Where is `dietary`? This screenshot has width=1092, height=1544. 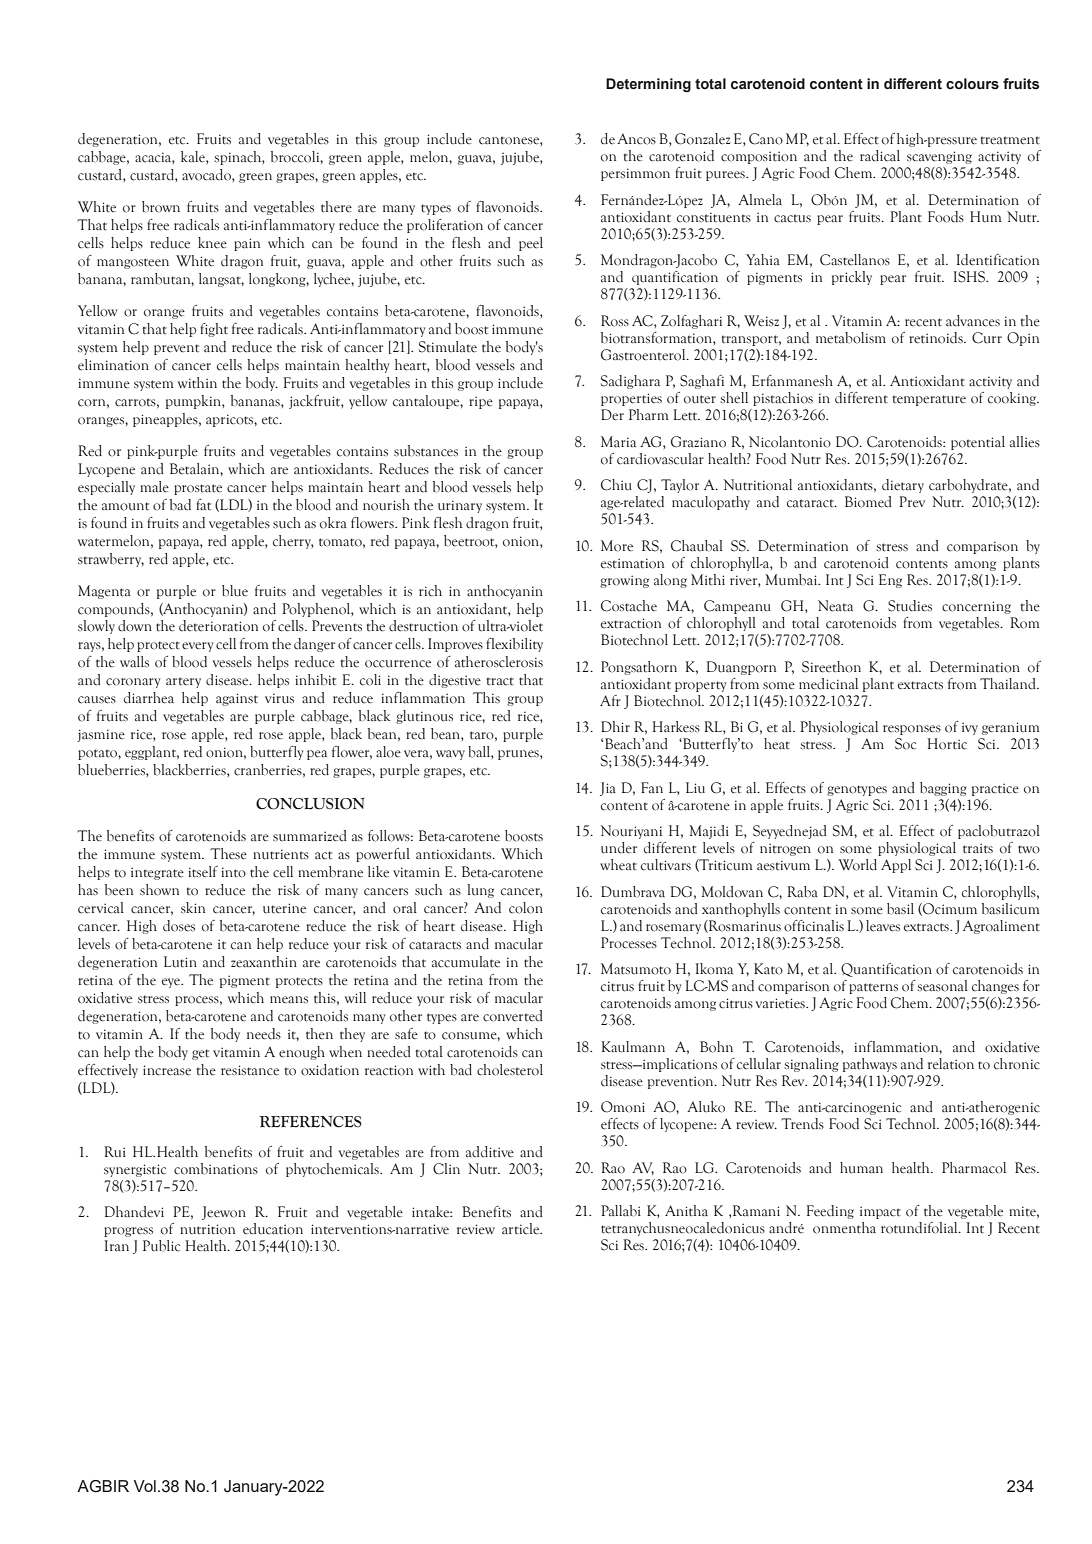 dietary is located at coordinates (903, 486).
